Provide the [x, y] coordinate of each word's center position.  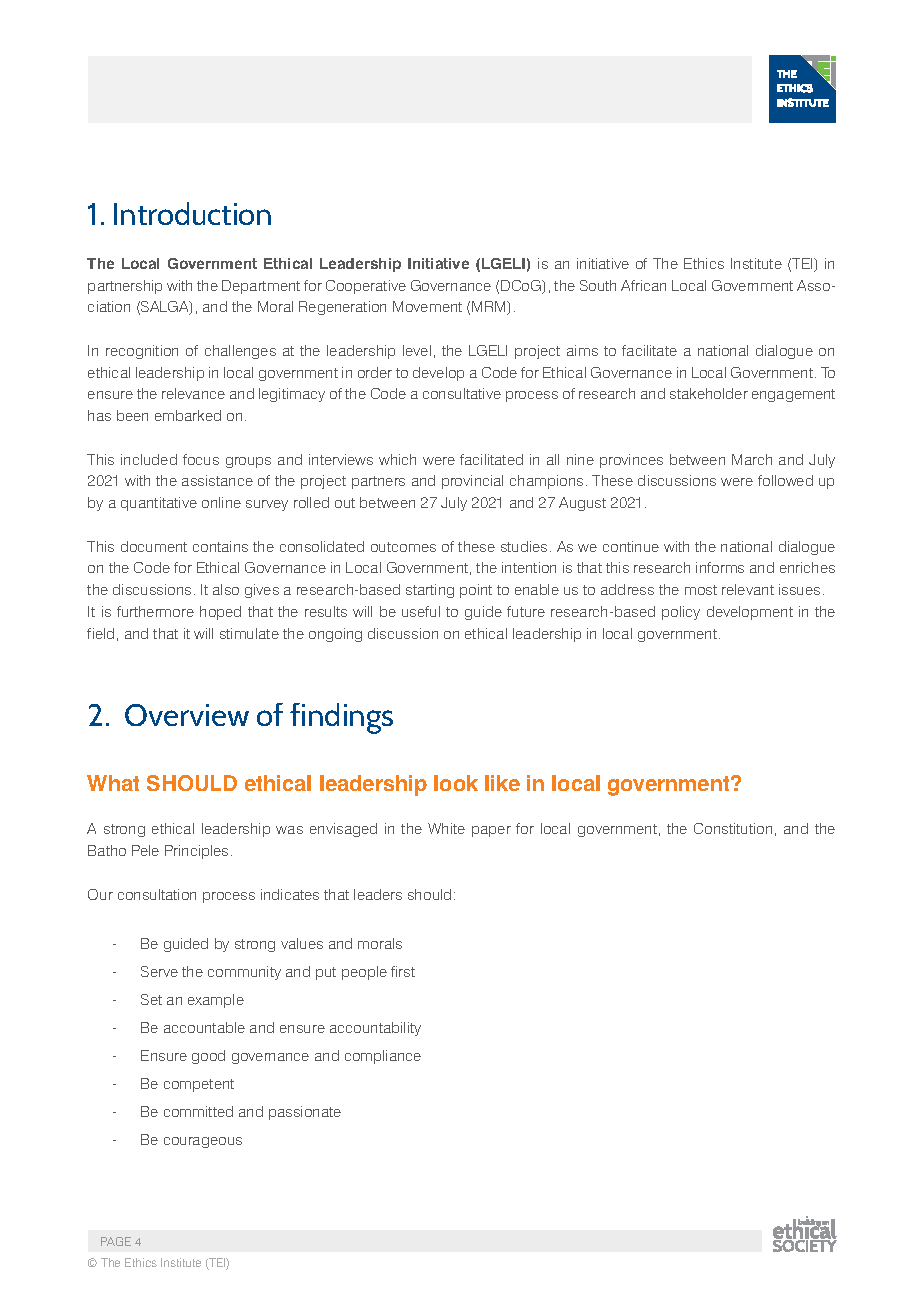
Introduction [192, 213]
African [643, 285]
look [456, 783]
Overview [187, 715]
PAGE [116, 1241]
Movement [427, 306]
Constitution [733, 828]
